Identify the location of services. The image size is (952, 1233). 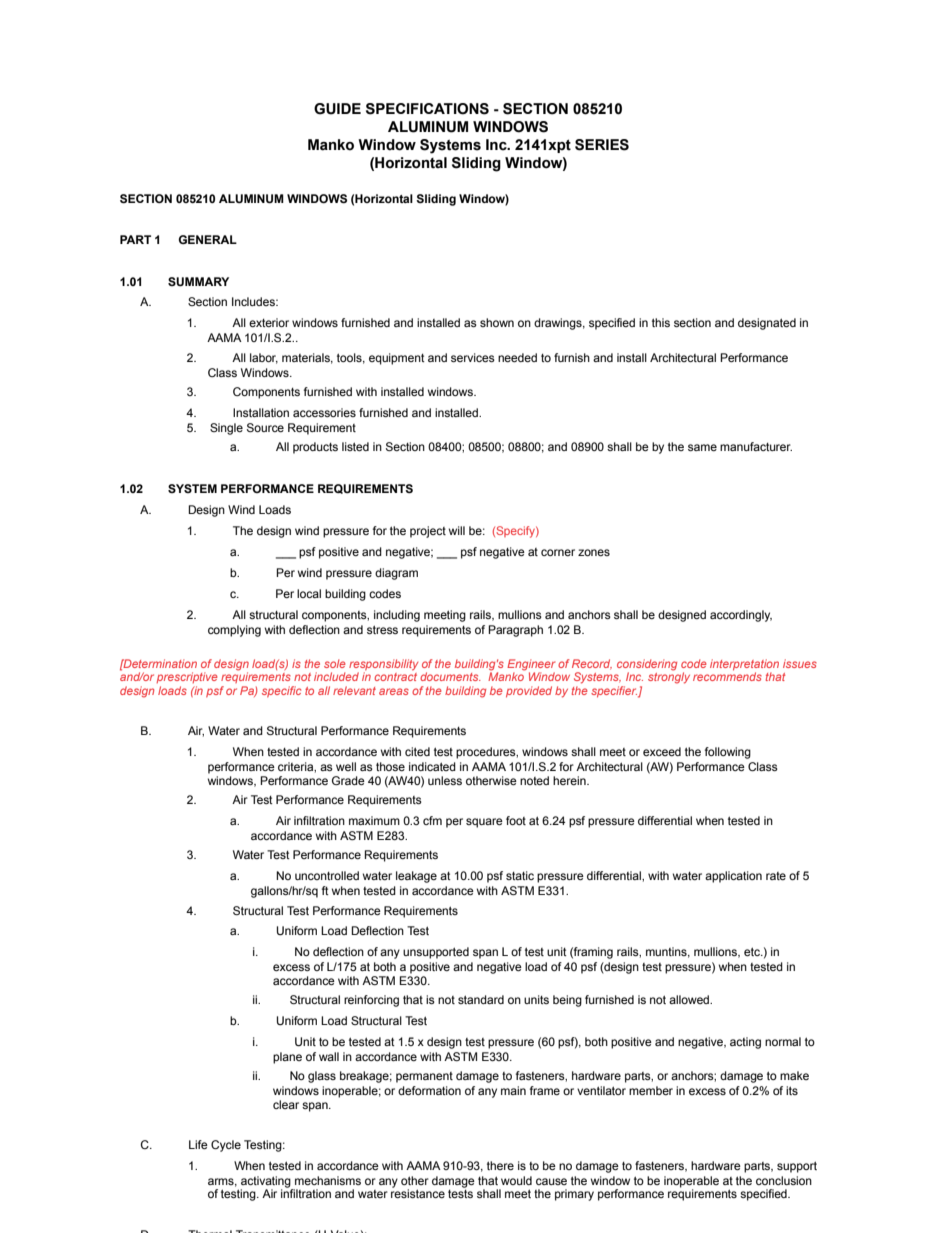
(473, 357).
